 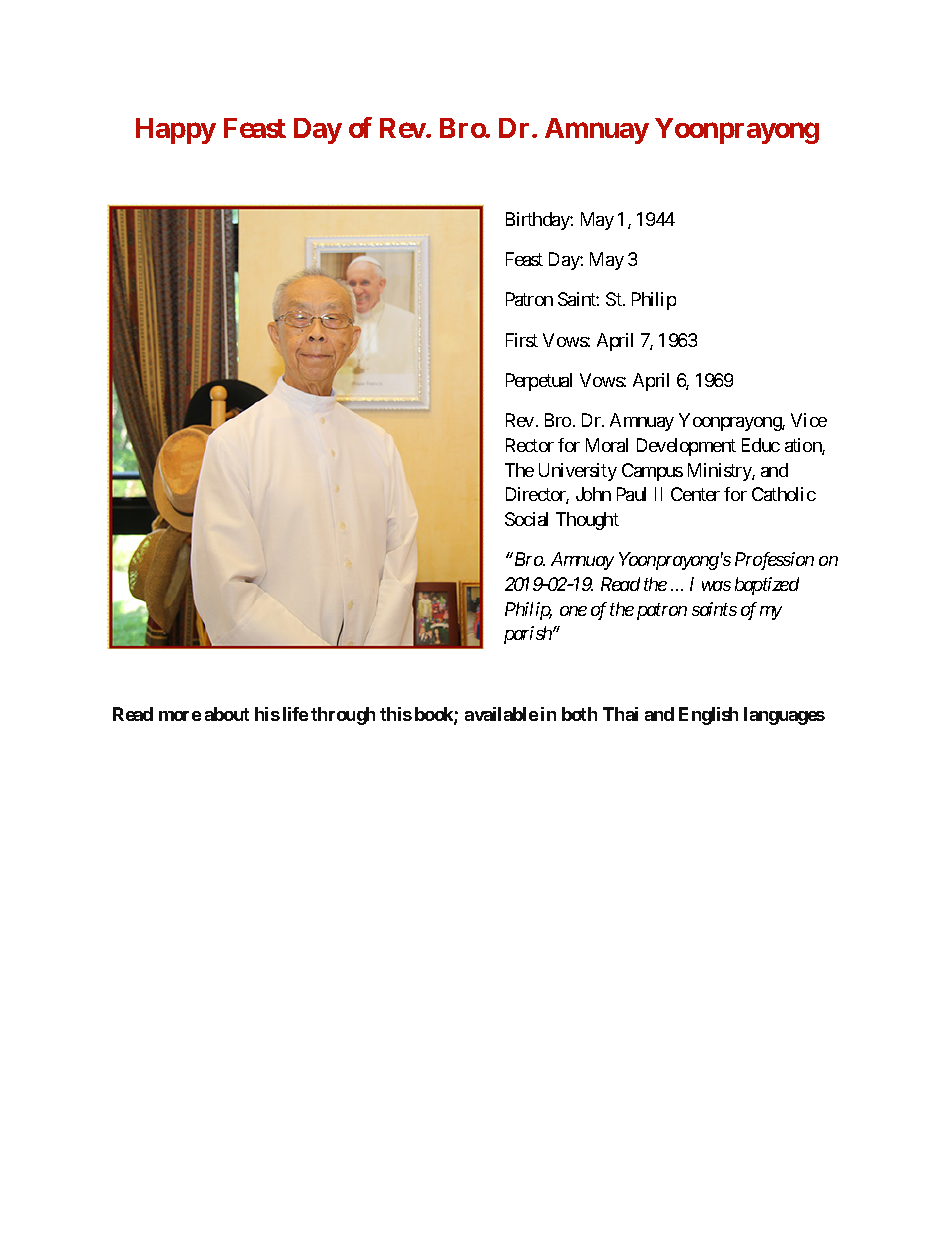 What do you see at coordinates (501, 714) in the document?
I see `available` at bounding box center [501, 714].
